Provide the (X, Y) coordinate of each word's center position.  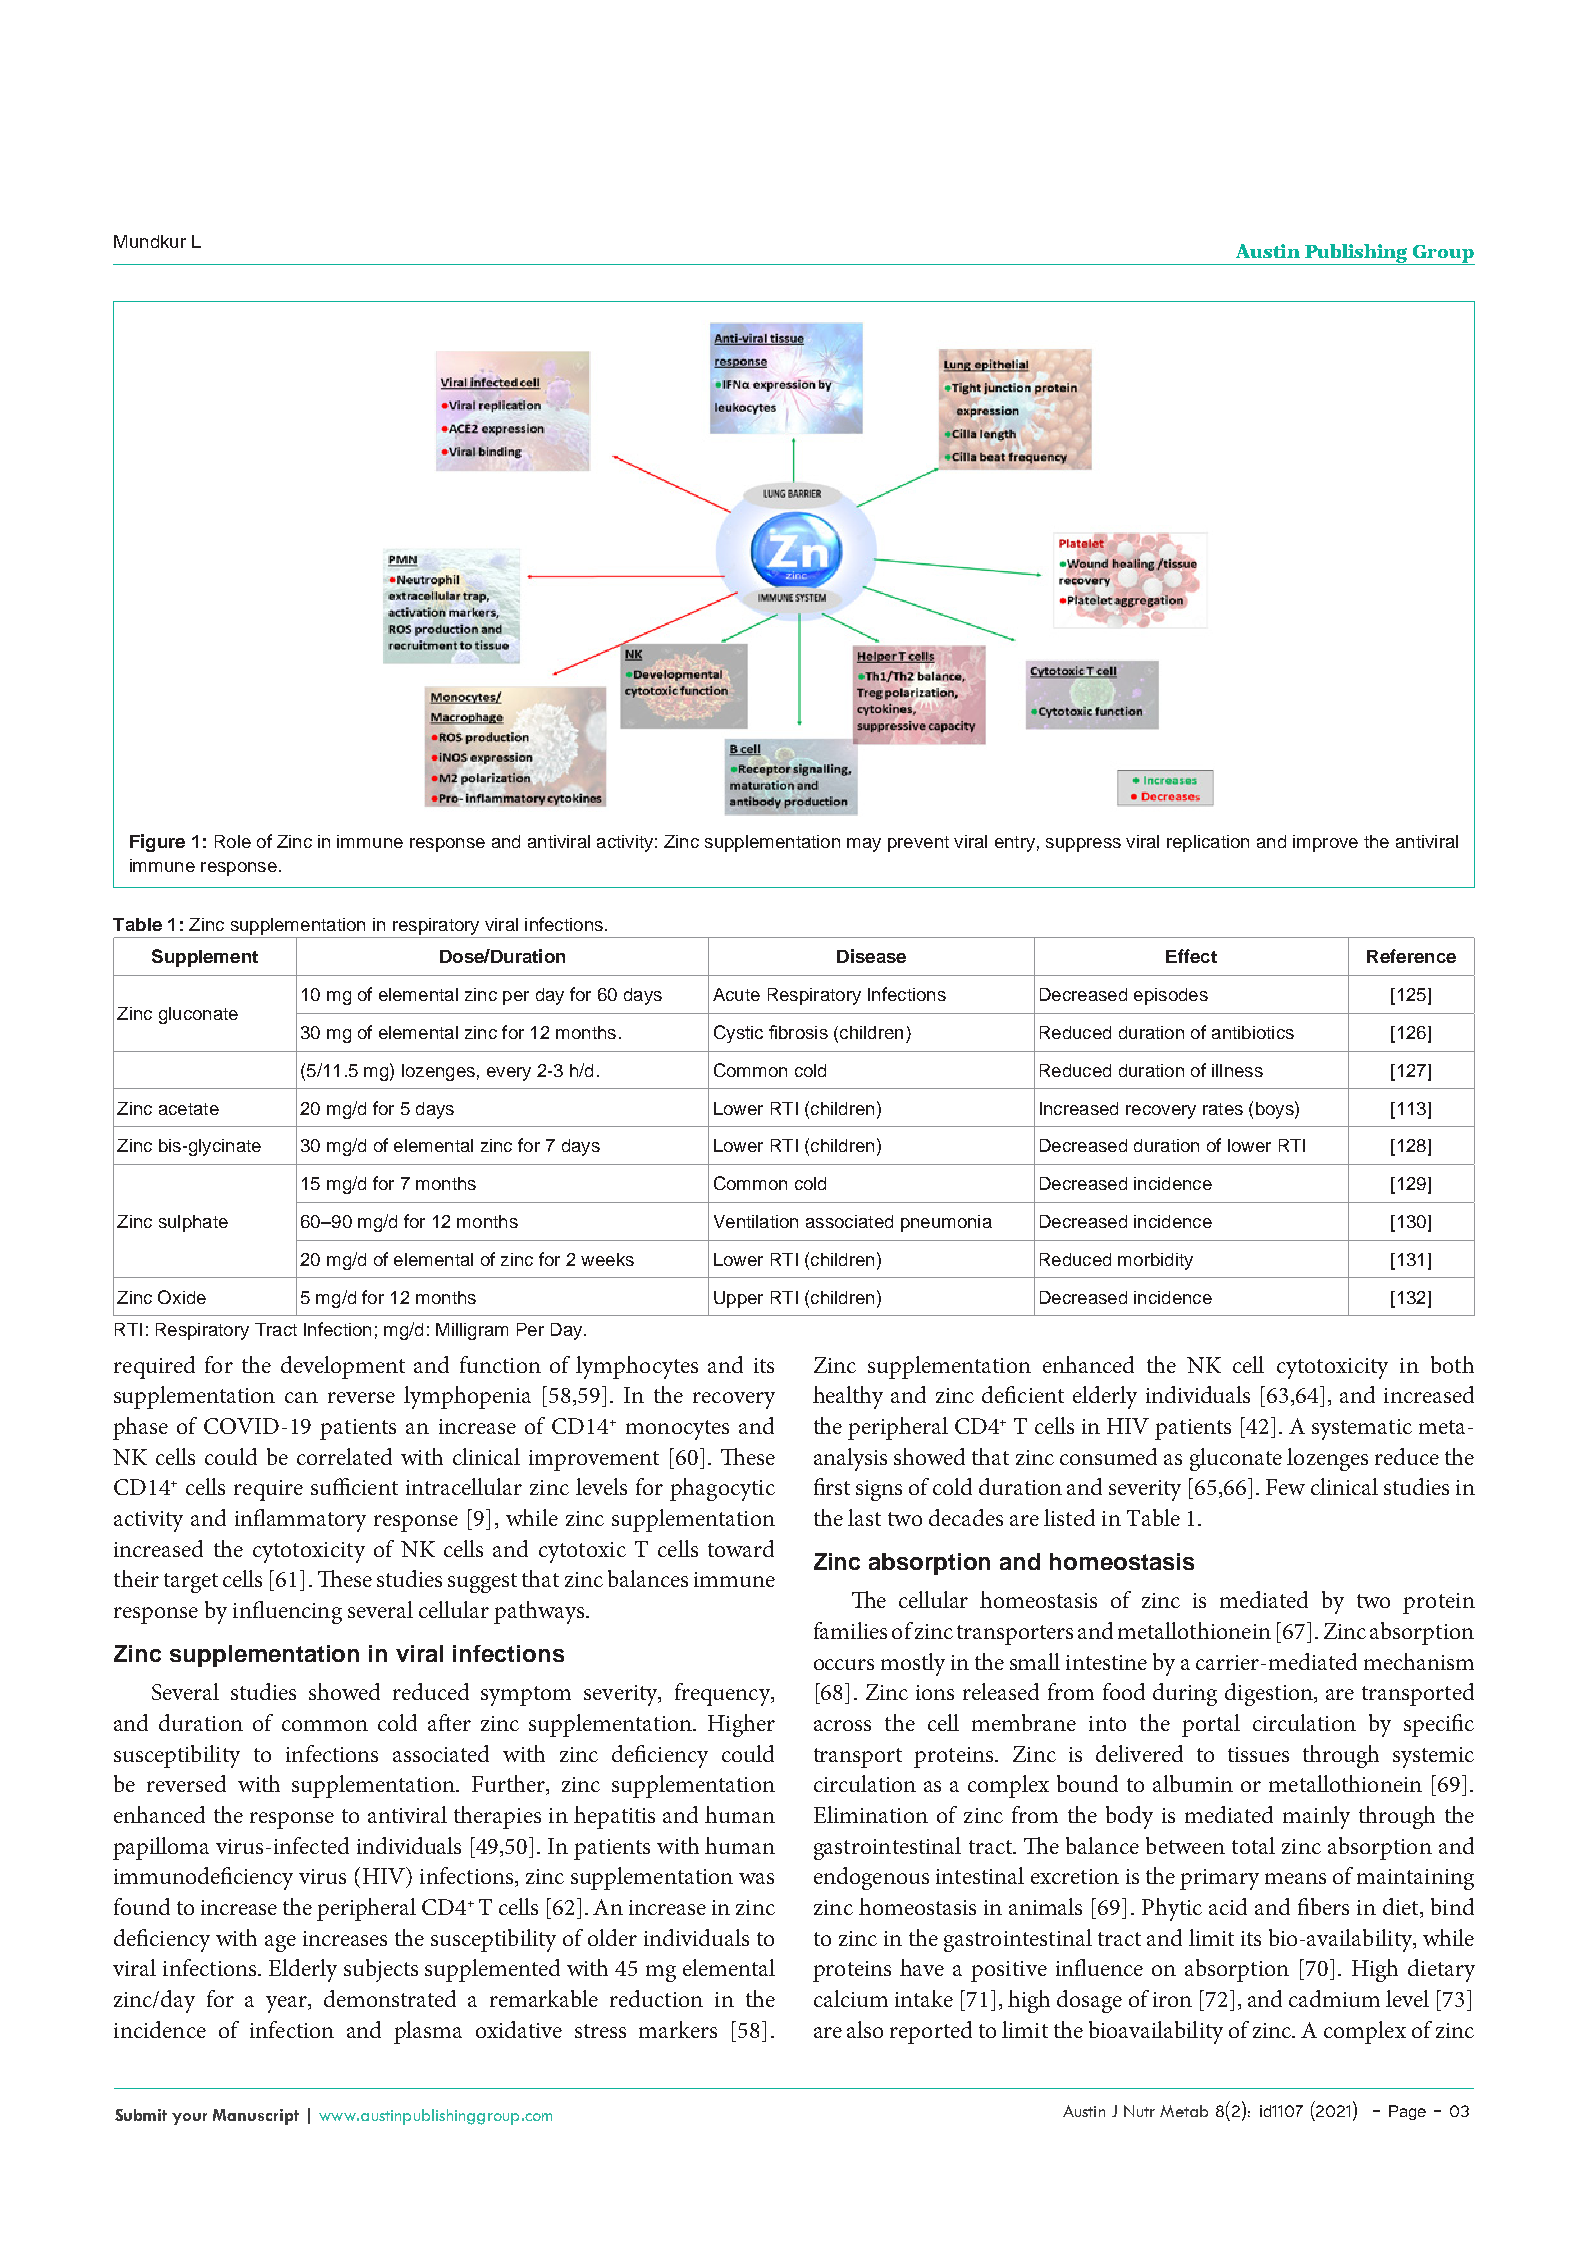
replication (1208, 843)
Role (233, 841)
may (864, 845)
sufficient (354, 1486)
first (832, 1486)
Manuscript (256, 2117)
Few (1285, 1487)
